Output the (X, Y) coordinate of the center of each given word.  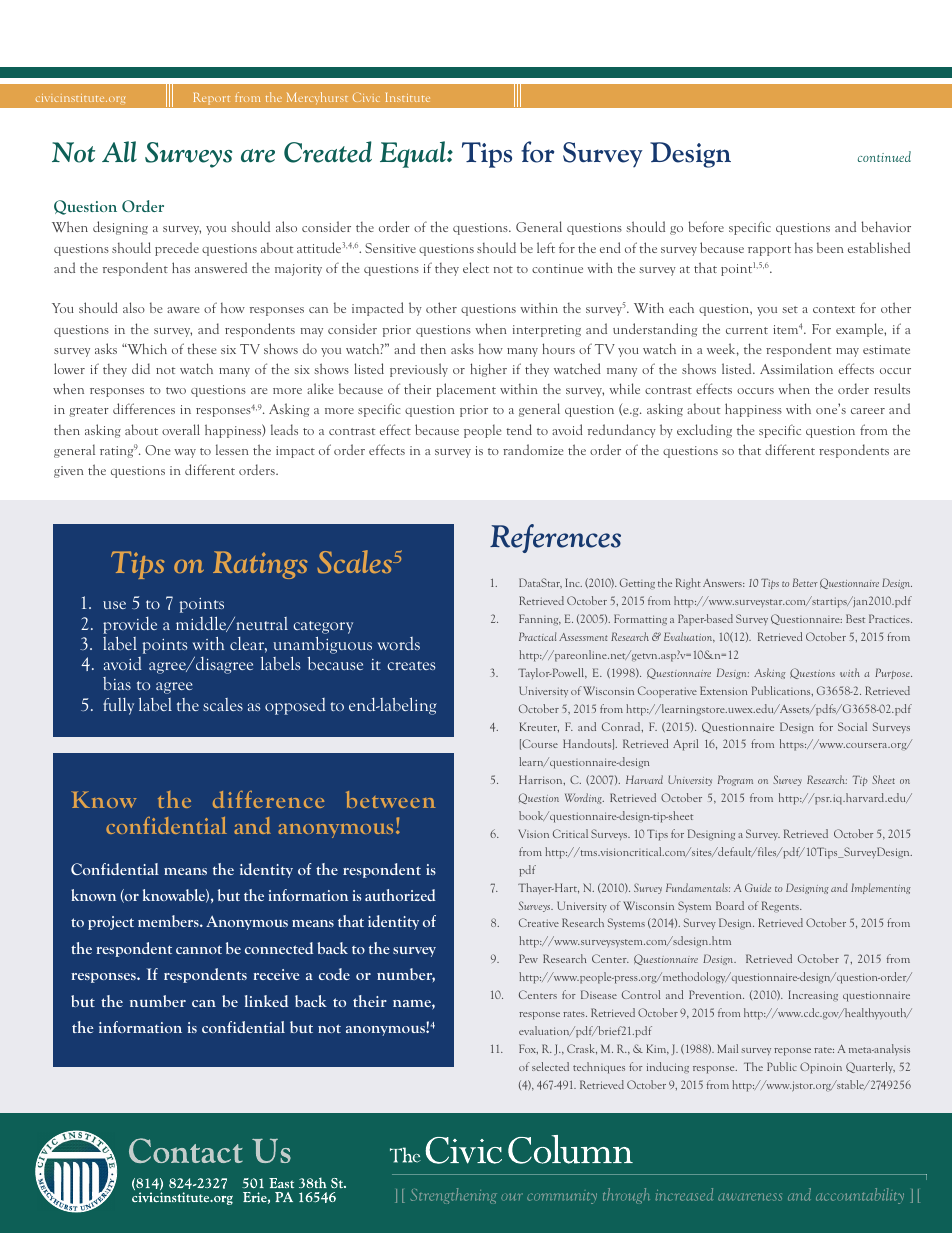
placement (466, 390)
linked (266, 1001)
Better (805, 582)
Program (735, 780)
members (169, 921)
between (390, 799)
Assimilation (796, 368)
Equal (414, 154)
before (706, 226)
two (176, 390)
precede (177, 249)
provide (130, 625)
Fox (528, 1049)
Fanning (540, 619)
